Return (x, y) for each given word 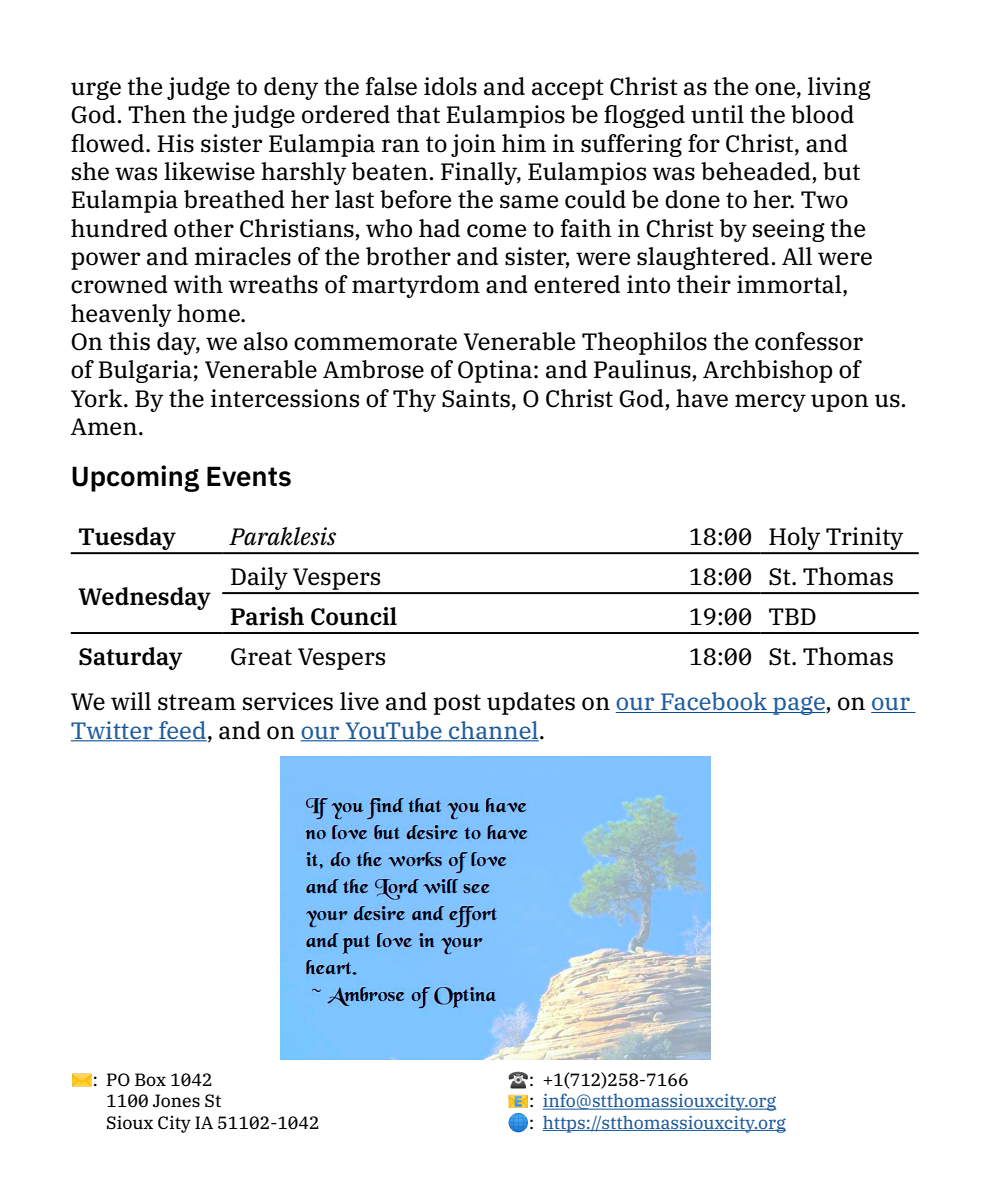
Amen (104, 427)
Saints (476, 398)
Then (157, 114)
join (473, 145)
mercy (770, 403)
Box (150, 1079)
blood (822, 114)
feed (182, 731)
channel (493, 731)
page (798, 705)
